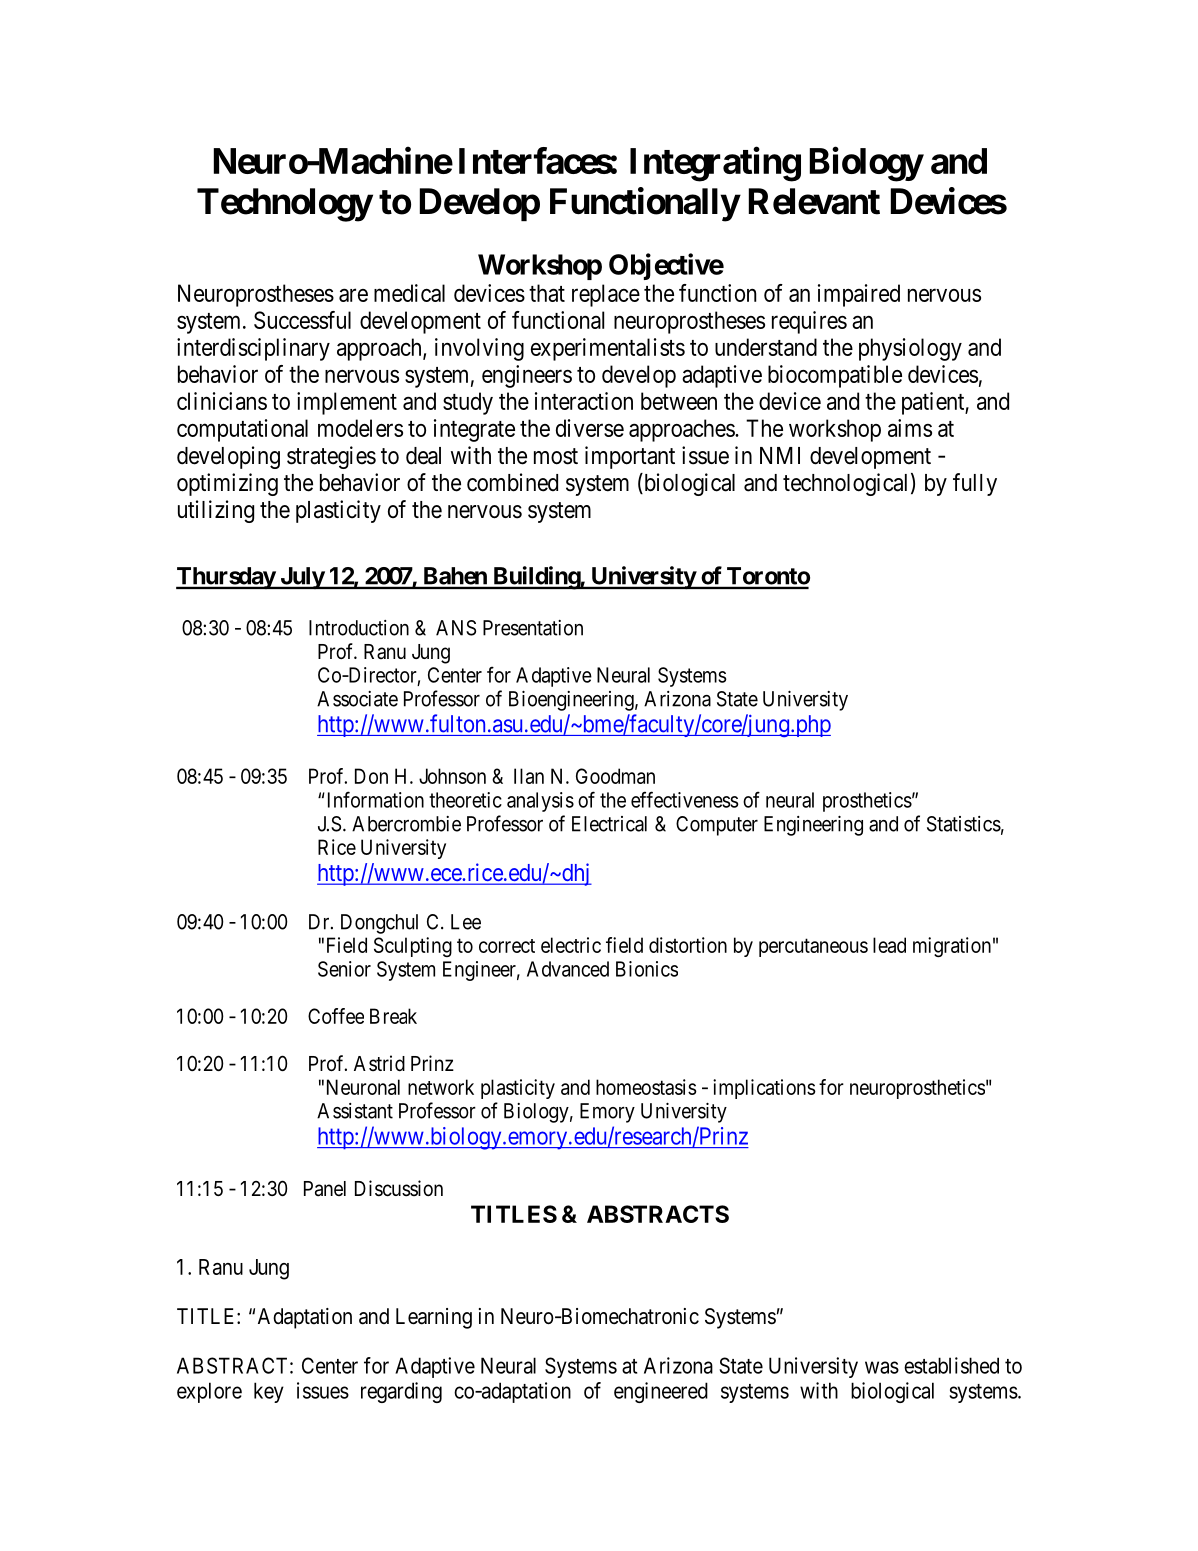 The width and height of the screenshot is (1198, 1551). What do you see at coordinates (764, 1089) in the screenshot?
I see `implications` at bounding box center [764, 1089].
